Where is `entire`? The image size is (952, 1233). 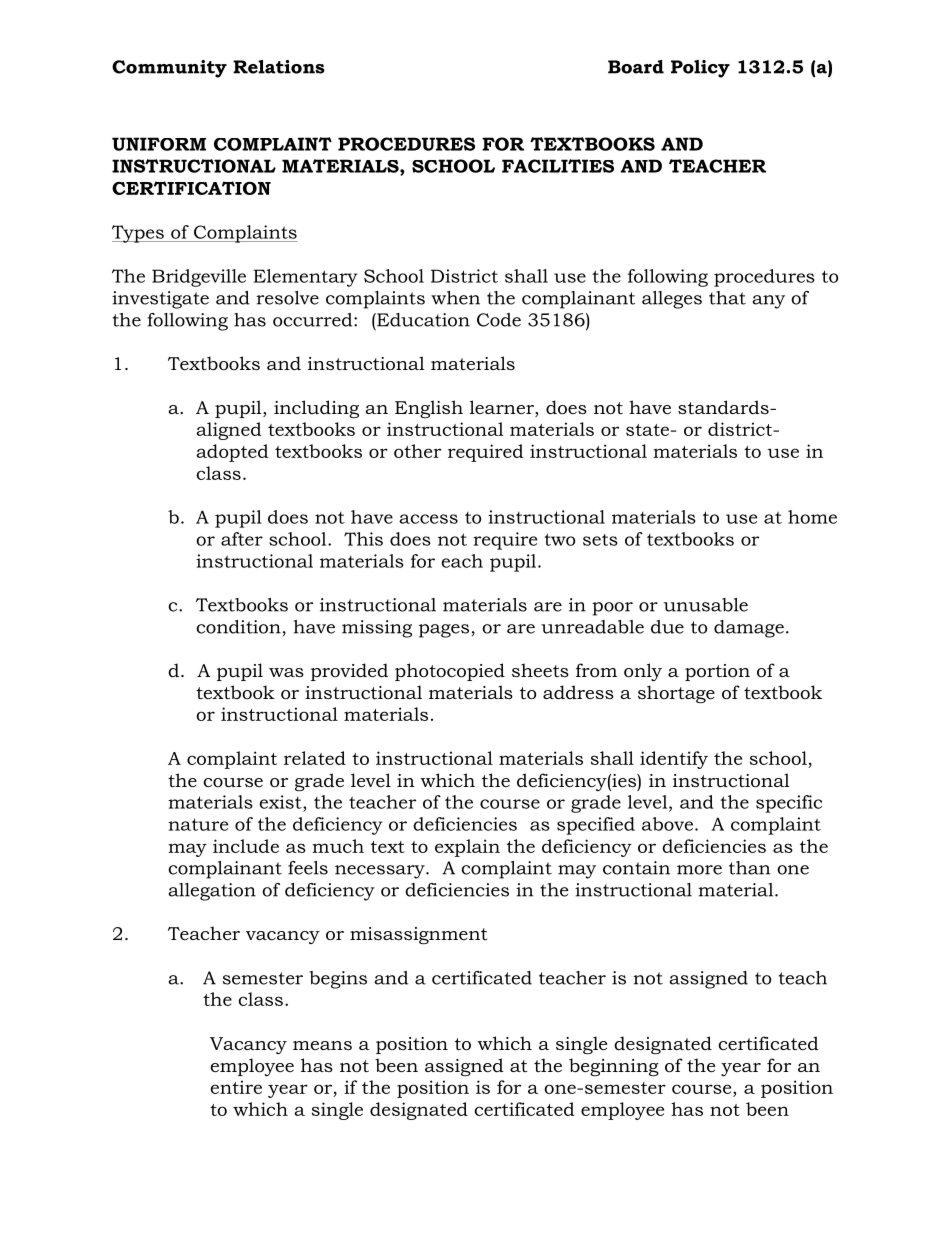
entire is located at coordinates (236, 1087).
